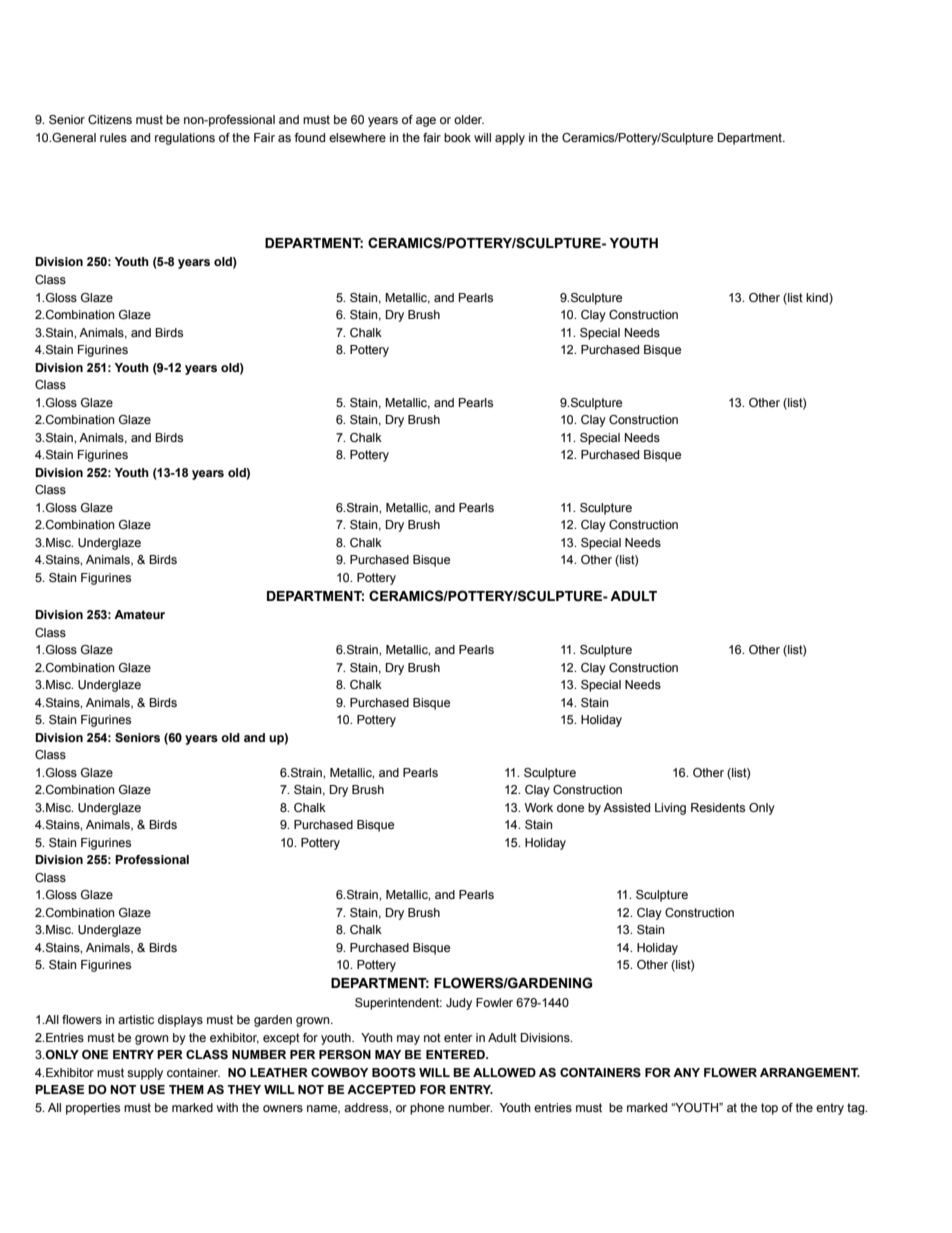 This screenshot has width=952, height=1233. I want to click on kind, so click(818, 297).
